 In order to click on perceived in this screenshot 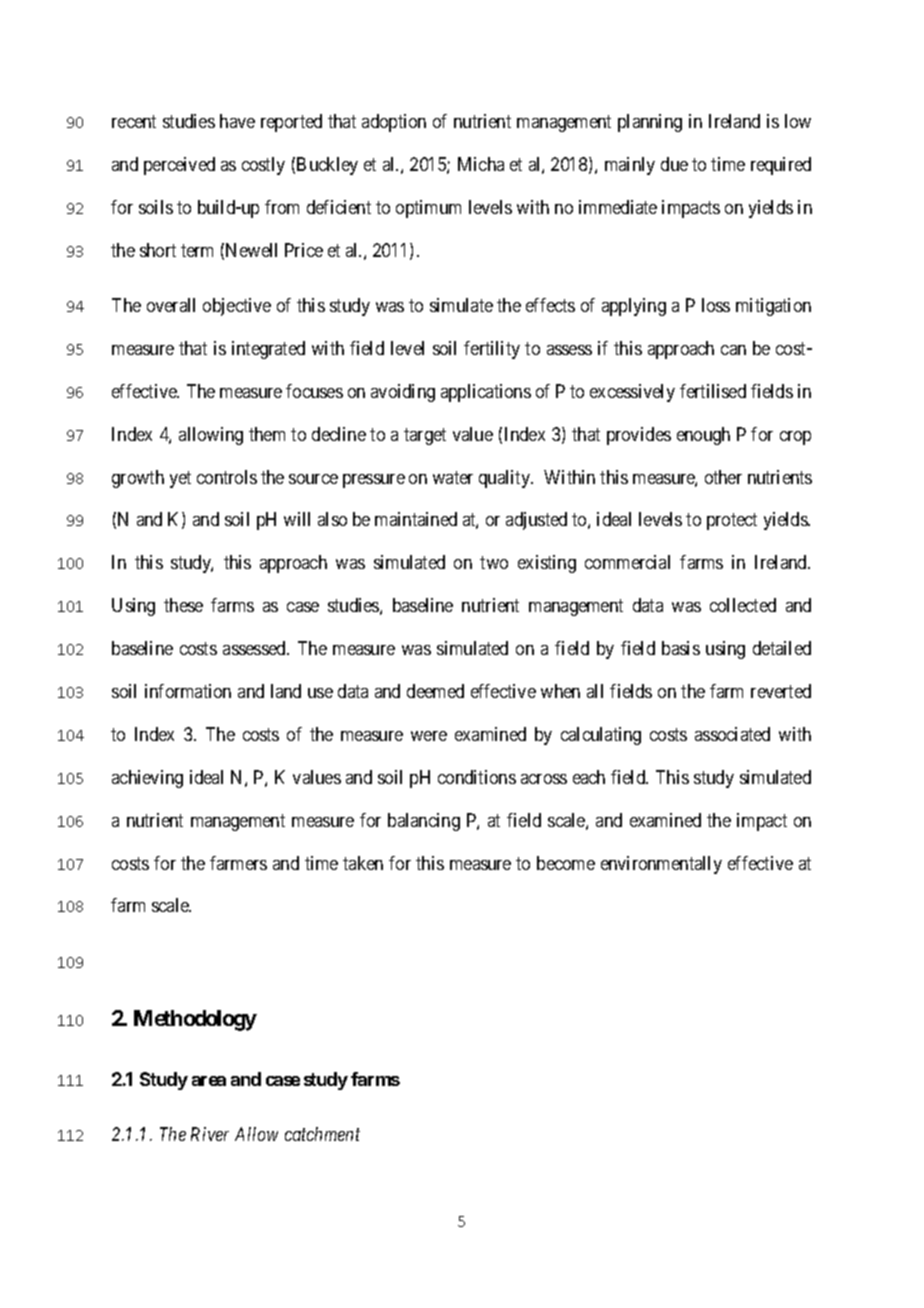, I will do `click(179, 166)`.
